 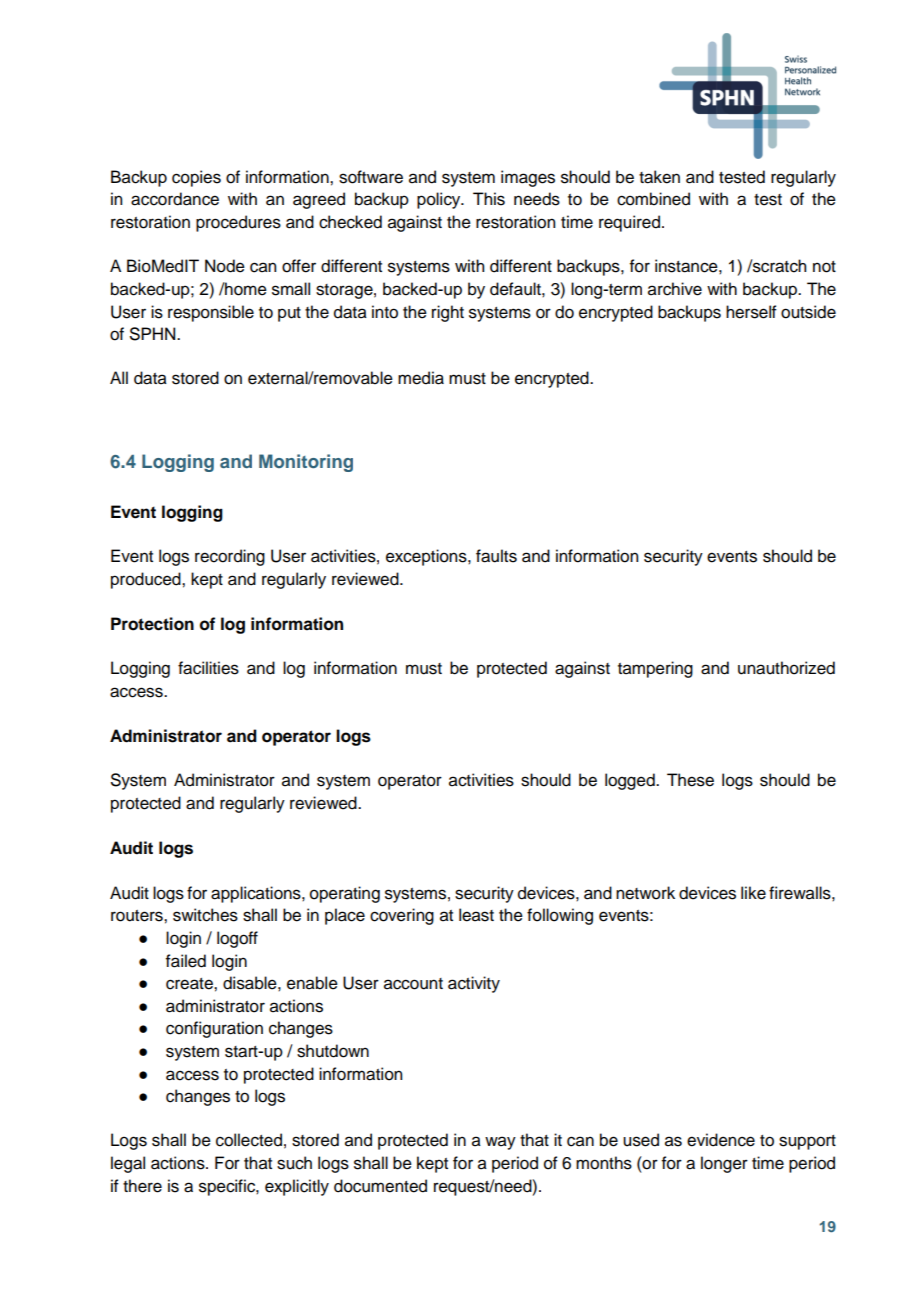 What do you see at coordinates (489, 199) in the screenshot?
I see `This` at bounding box center [489, 199].
